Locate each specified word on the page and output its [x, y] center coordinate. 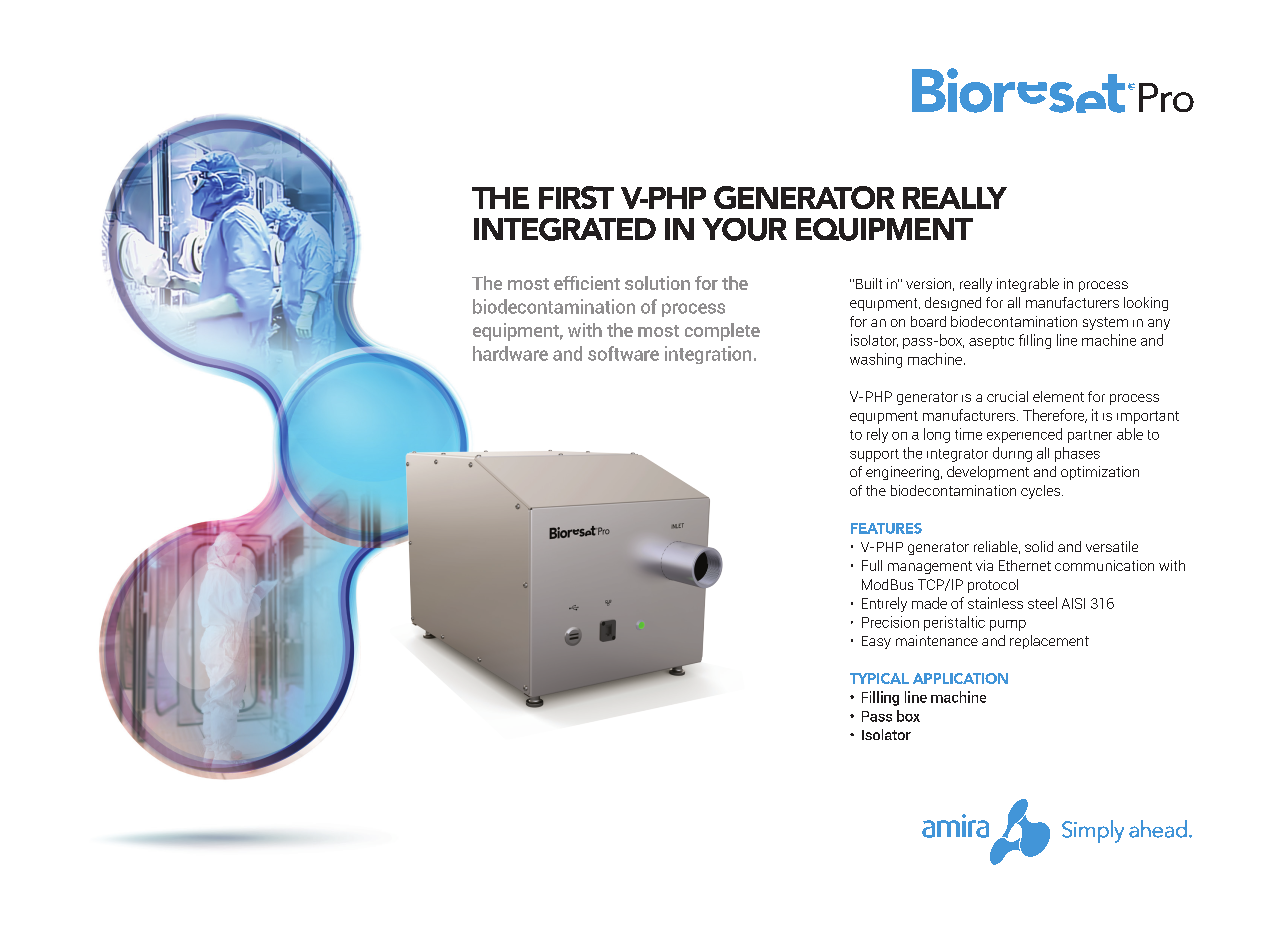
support [874, 455]
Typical [879, 678]
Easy [876, 642]
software [623, 353]
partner [1090, 436]
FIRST [576, 197]
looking [1146, 304]
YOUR [744, 229]
